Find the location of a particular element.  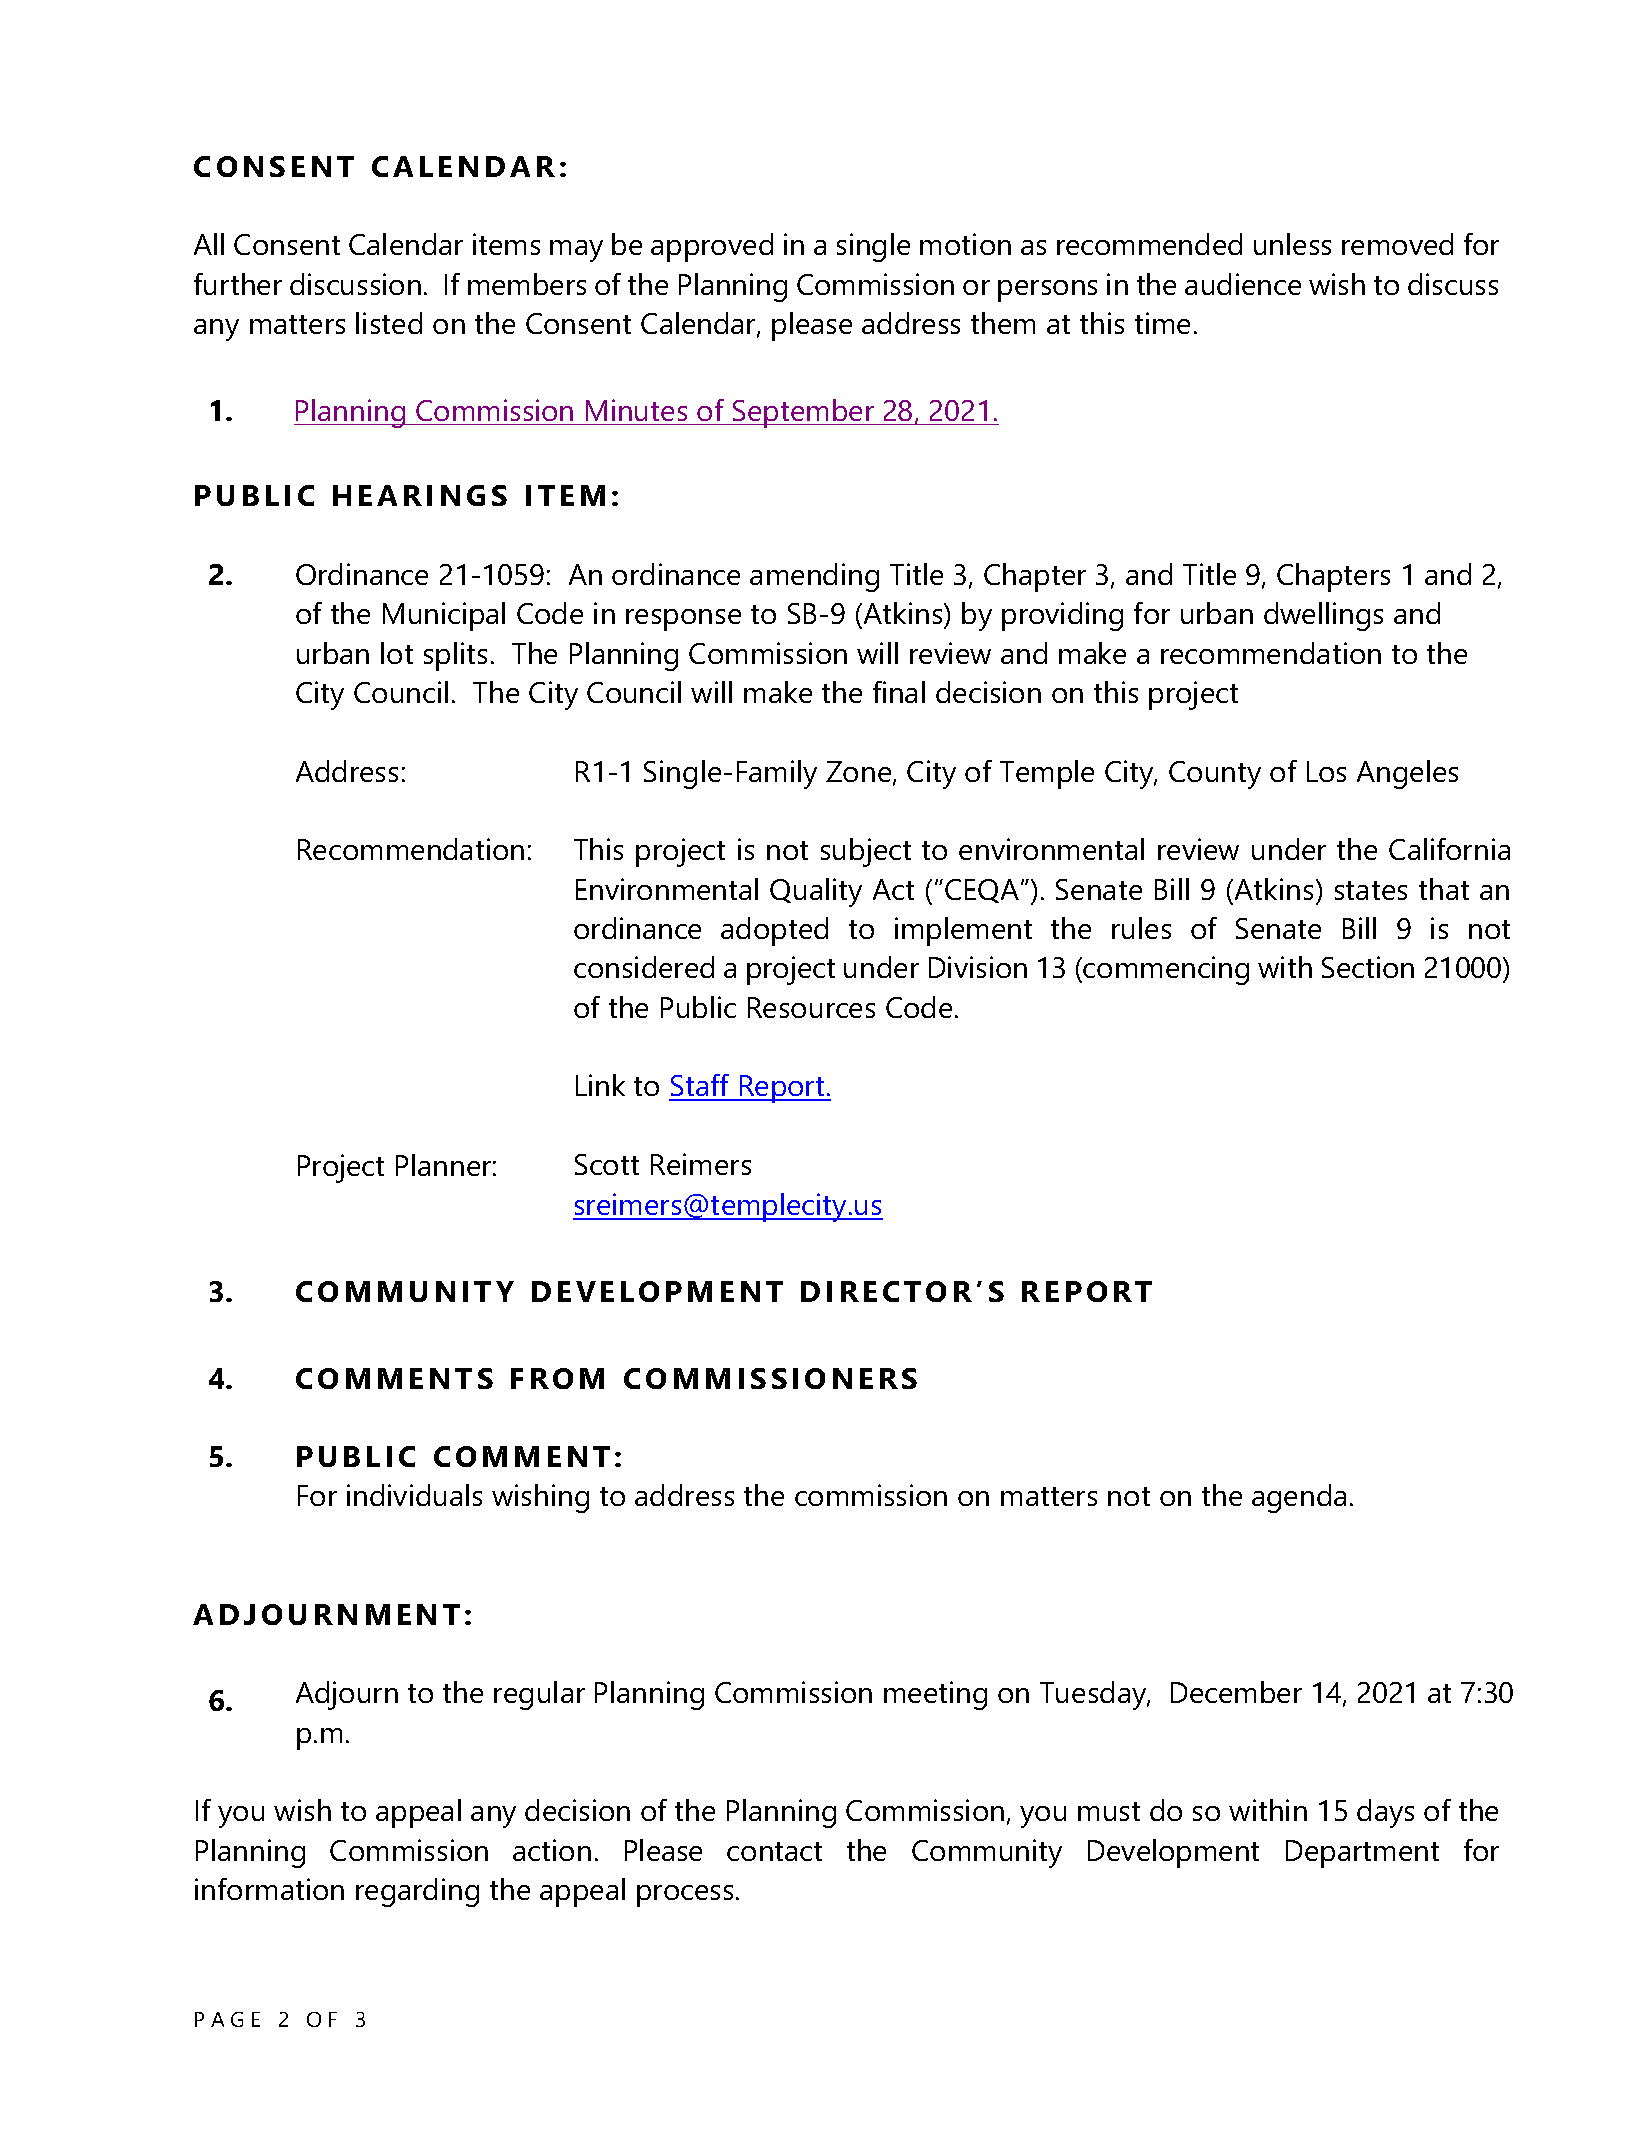

individuals is located at coordinates (414, 1495).
